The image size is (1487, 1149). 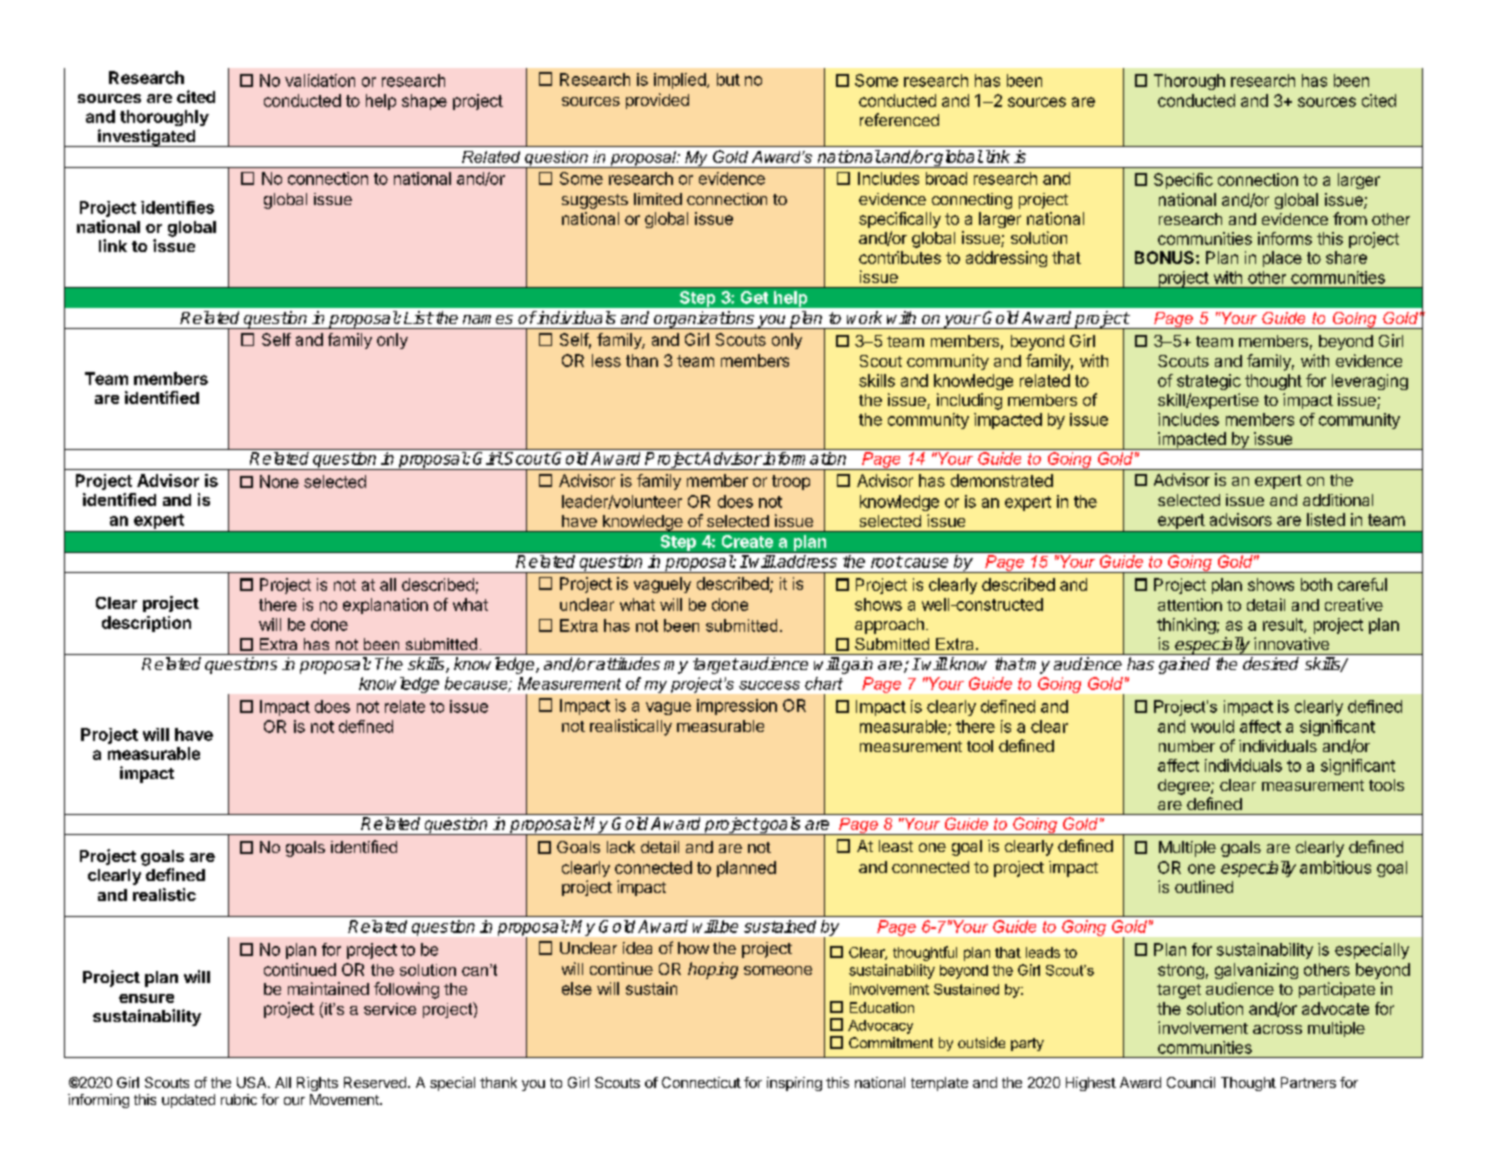 What do you see at coordinates (621, 847) in the page?
I see `lack` at bounding box center [621, 847].
